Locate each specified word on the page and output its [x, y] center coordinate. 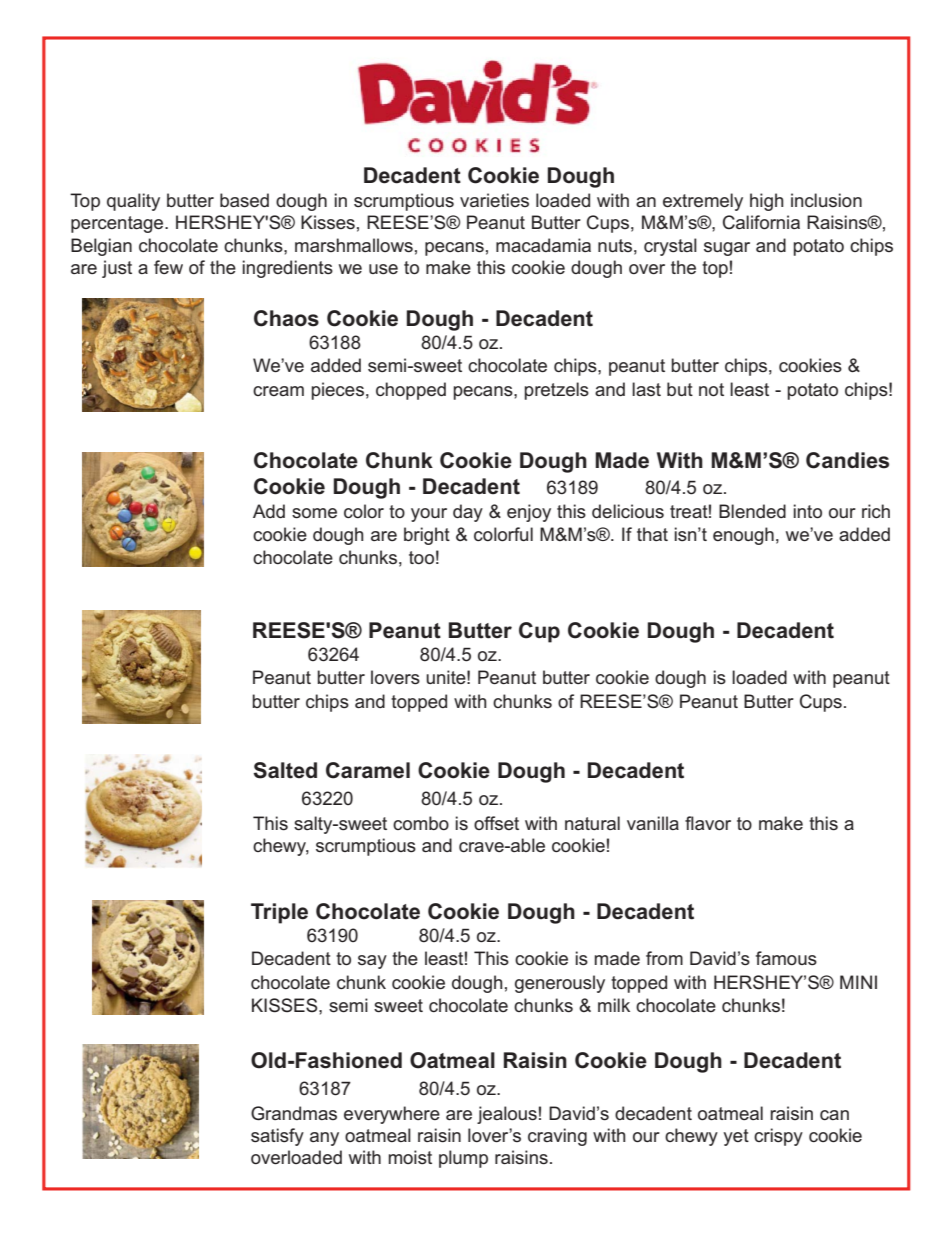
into [807, 511]
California [761, 222]
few [168, 267]
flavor [708, 823]
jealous [507, 1115]
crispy [778, 1137]
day [468, 513]
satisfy [277, 1137]
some [314, 513]
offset [496, 823]
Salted [285, 770]
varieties [494, 200]
